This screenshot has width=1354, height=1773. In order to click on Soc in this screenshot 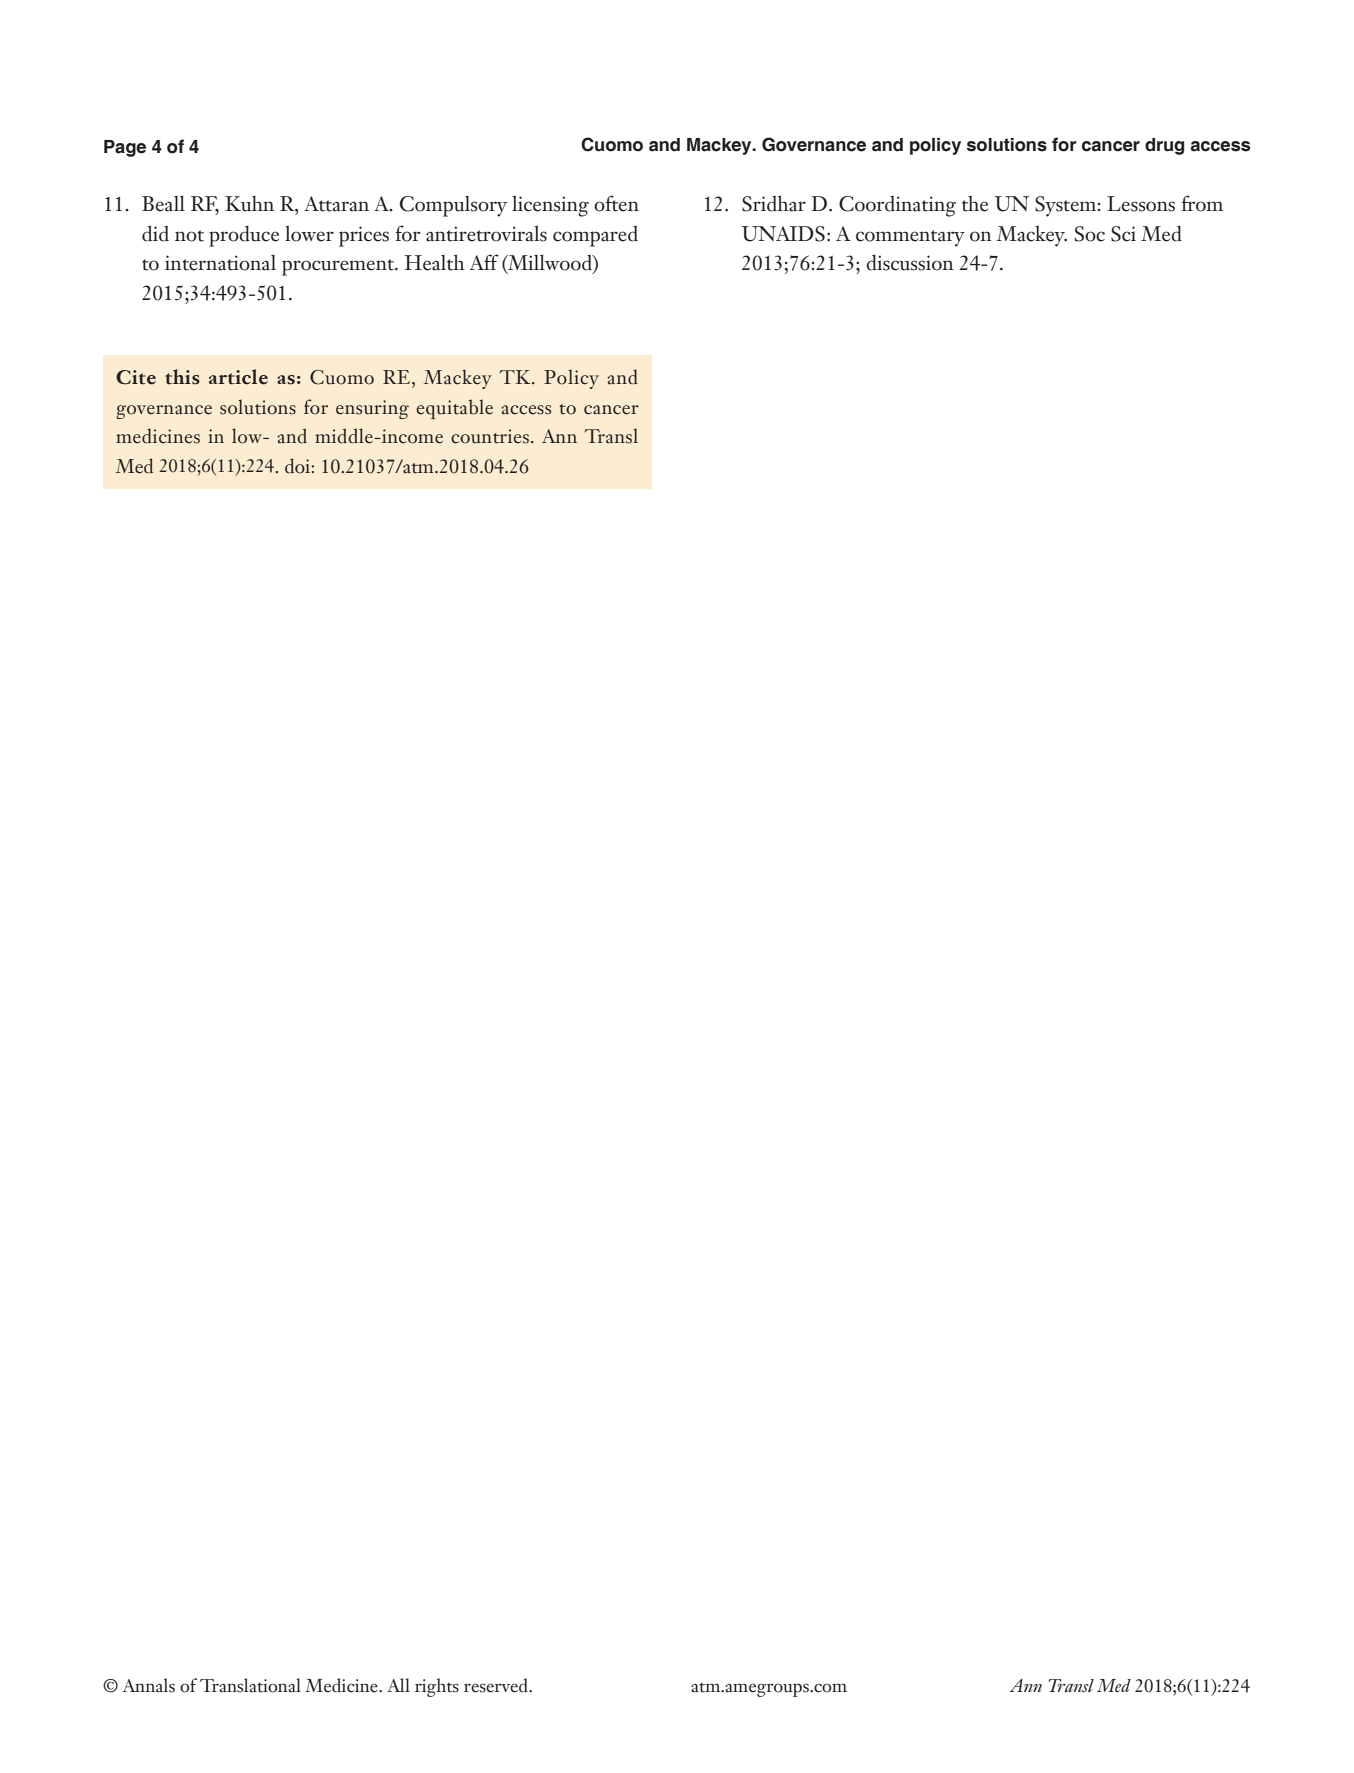, I will do `click(1090, 234)`.
